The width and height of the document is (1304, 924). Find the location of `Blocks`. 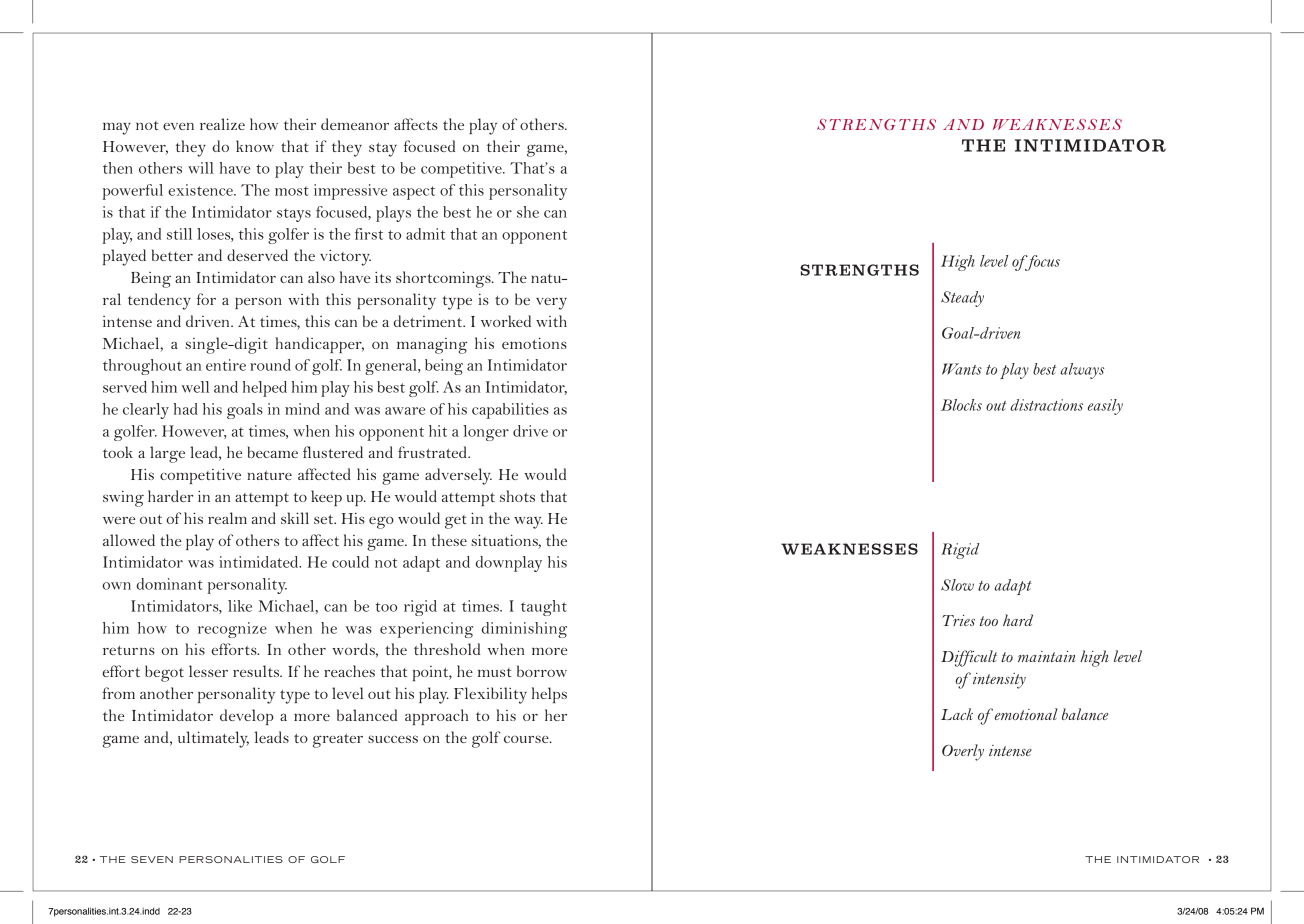

Blocks is located at coordinates (961, 405).
